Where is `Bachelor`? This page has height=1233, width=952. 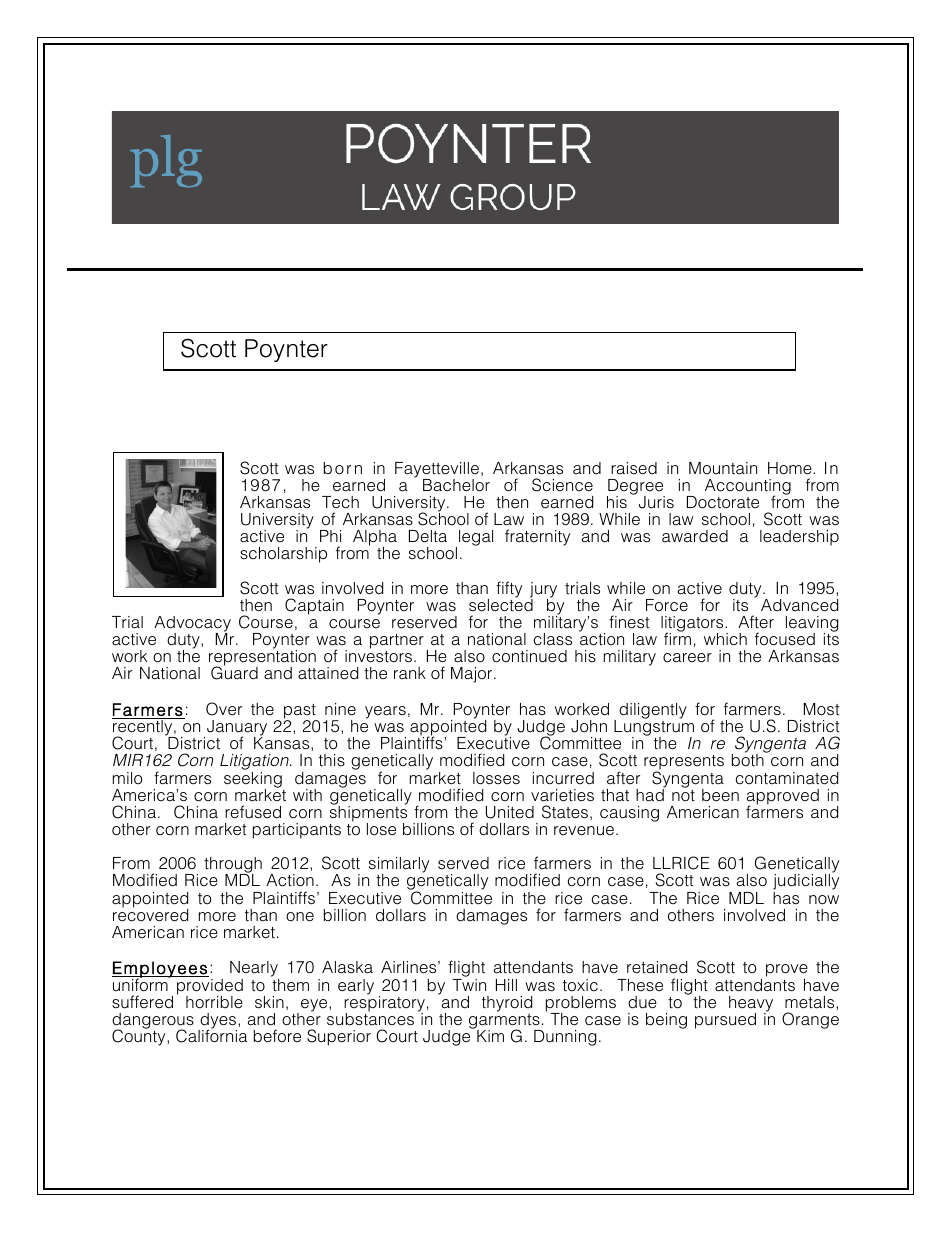
Bachelor is located at coordinates (456, 485).
